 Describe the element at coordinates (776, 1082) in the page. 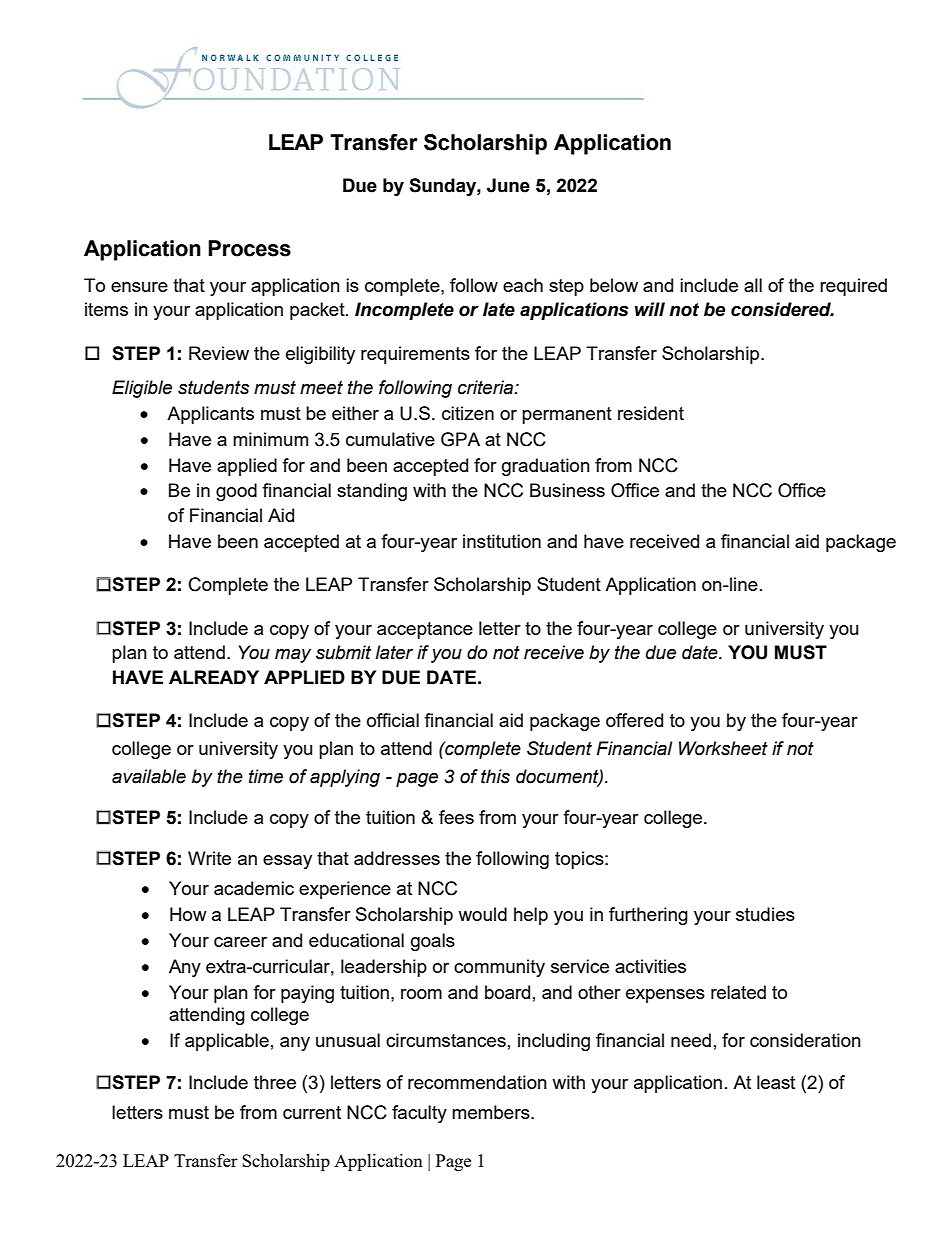

I see `least` at that location.
